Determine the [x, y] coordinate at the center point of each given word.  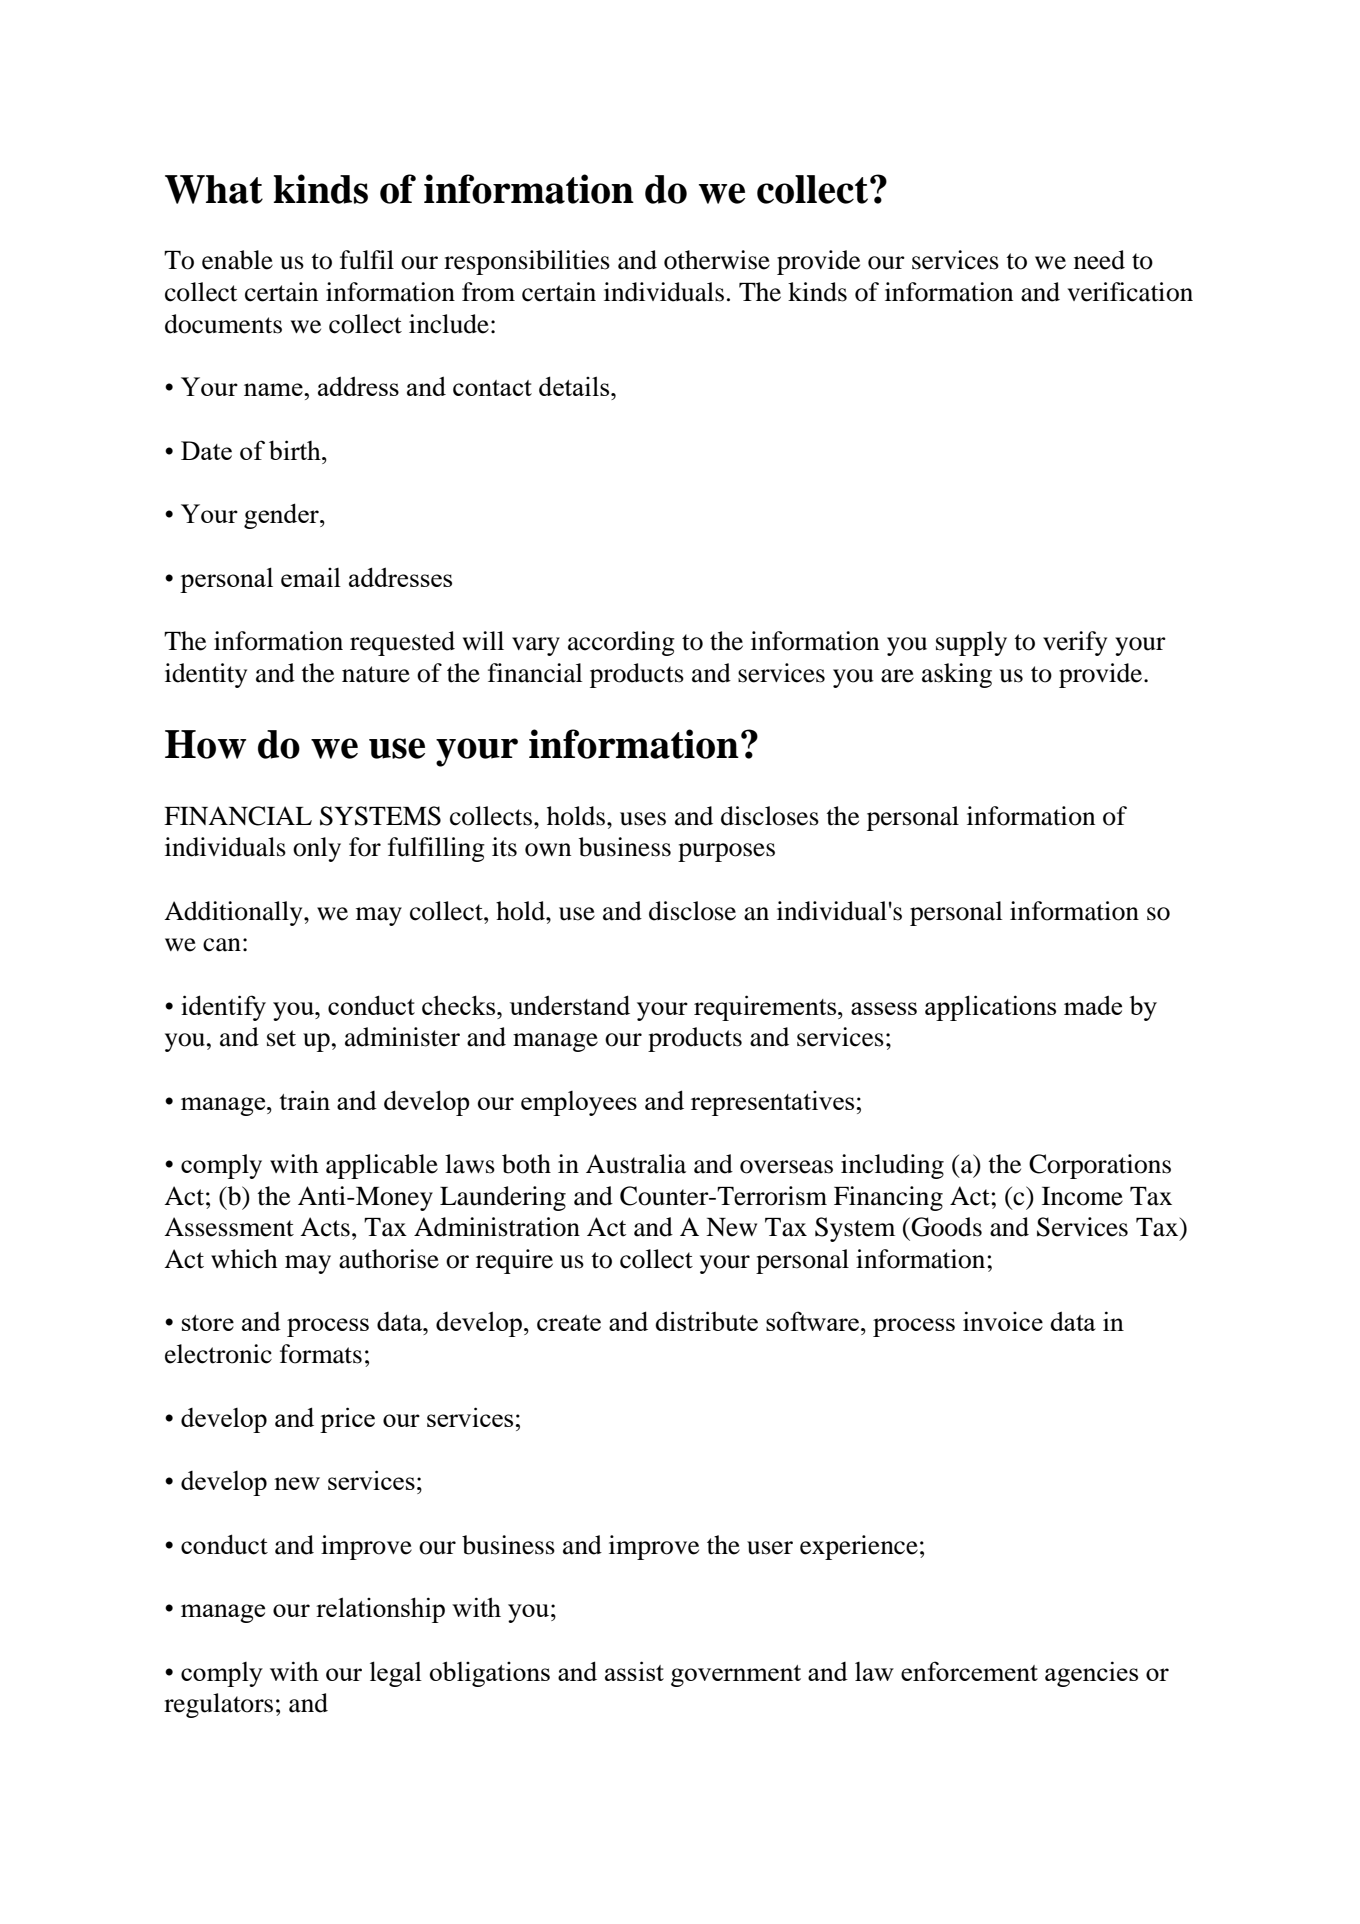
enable [237, 260]
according [621, 643]
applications [990, 1008]
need [1099, 260]
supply [971, 643]
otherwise [717, 260]
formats [321, 1354]
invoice [1003, 1321]
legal [396, 1674]
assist [634, 1671]
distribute [706, 1321]
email [311, 577]
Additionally [234, 913]
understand [570, 1005]
